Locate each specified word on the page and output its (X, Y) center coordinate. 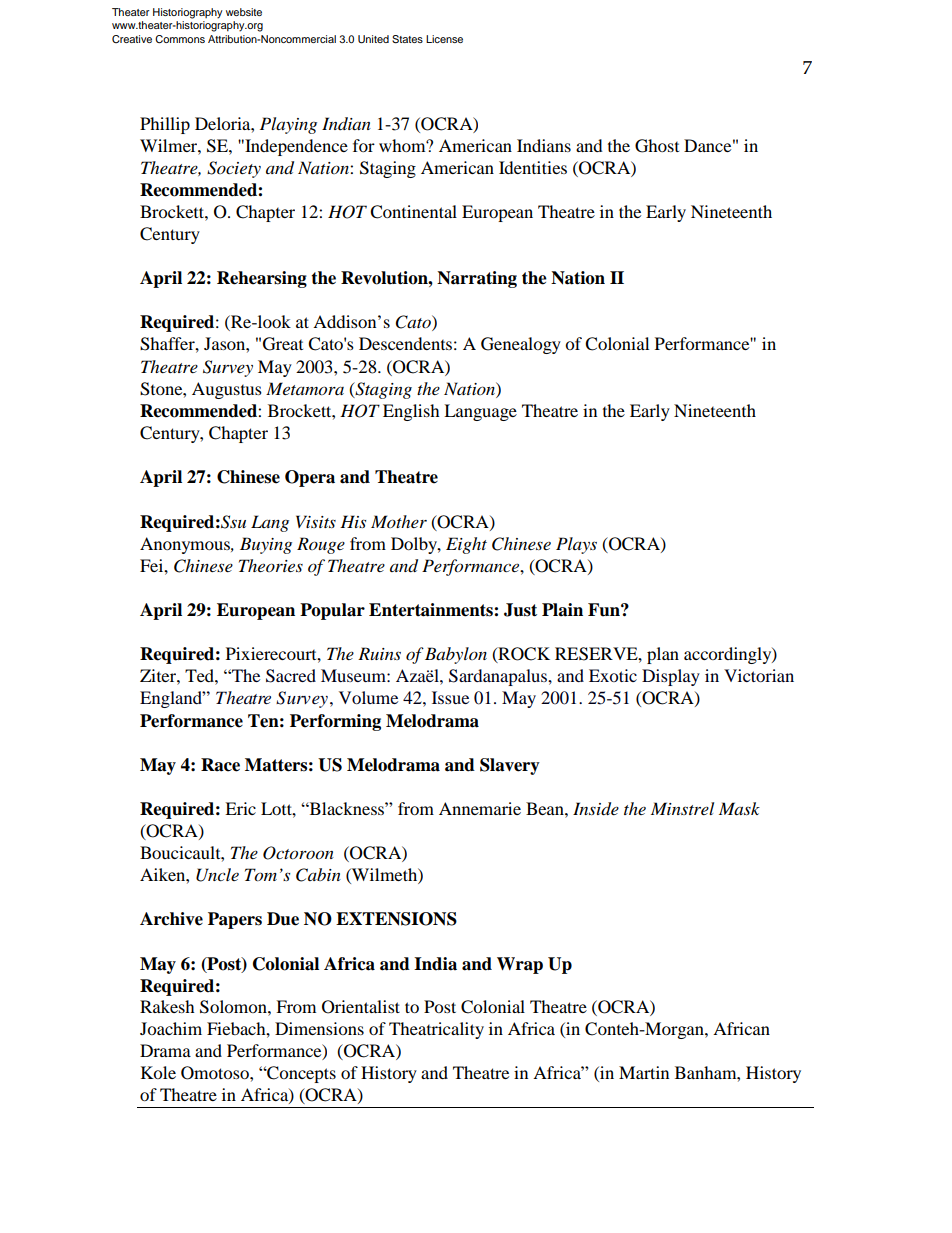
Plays (576, 545)
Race (220, 765)
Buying (266, 545)
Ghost (657, 146)
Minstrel (682, 808)
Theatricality (436, 1030)
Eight (466, 545)
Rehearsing (262, 279)
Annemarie (480, 808)
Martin (644, 1072)
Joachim (171, 1028)
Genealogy (521, 345)
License (444, 39)
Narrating (477, 279)
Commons (180, 39)
